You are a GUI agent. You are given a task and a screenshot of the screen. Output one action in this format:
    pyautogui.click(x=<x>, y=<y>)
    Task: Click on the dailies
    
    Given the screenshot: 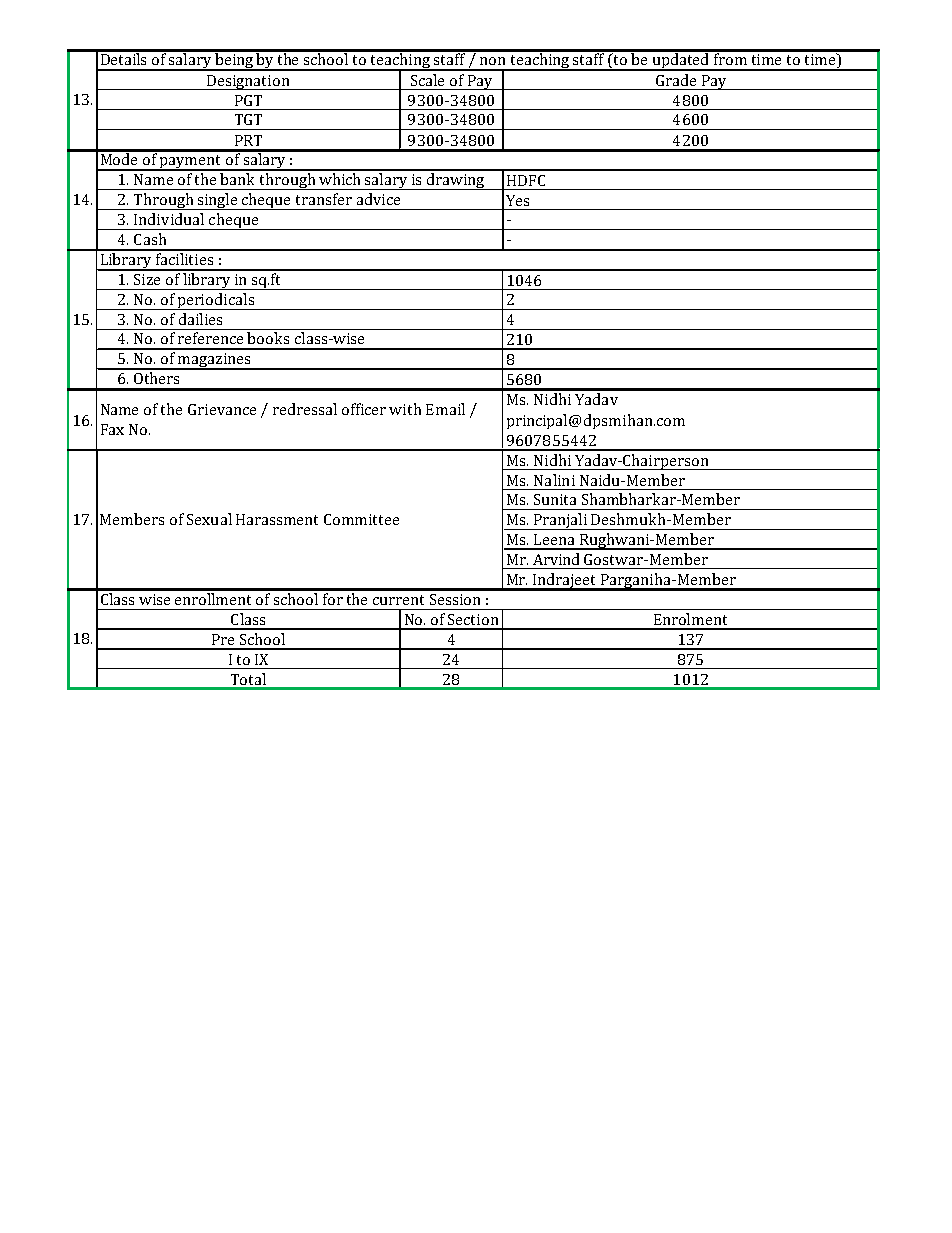 What is the action you would take?
    pyautogui.click(x=200, y=319)
